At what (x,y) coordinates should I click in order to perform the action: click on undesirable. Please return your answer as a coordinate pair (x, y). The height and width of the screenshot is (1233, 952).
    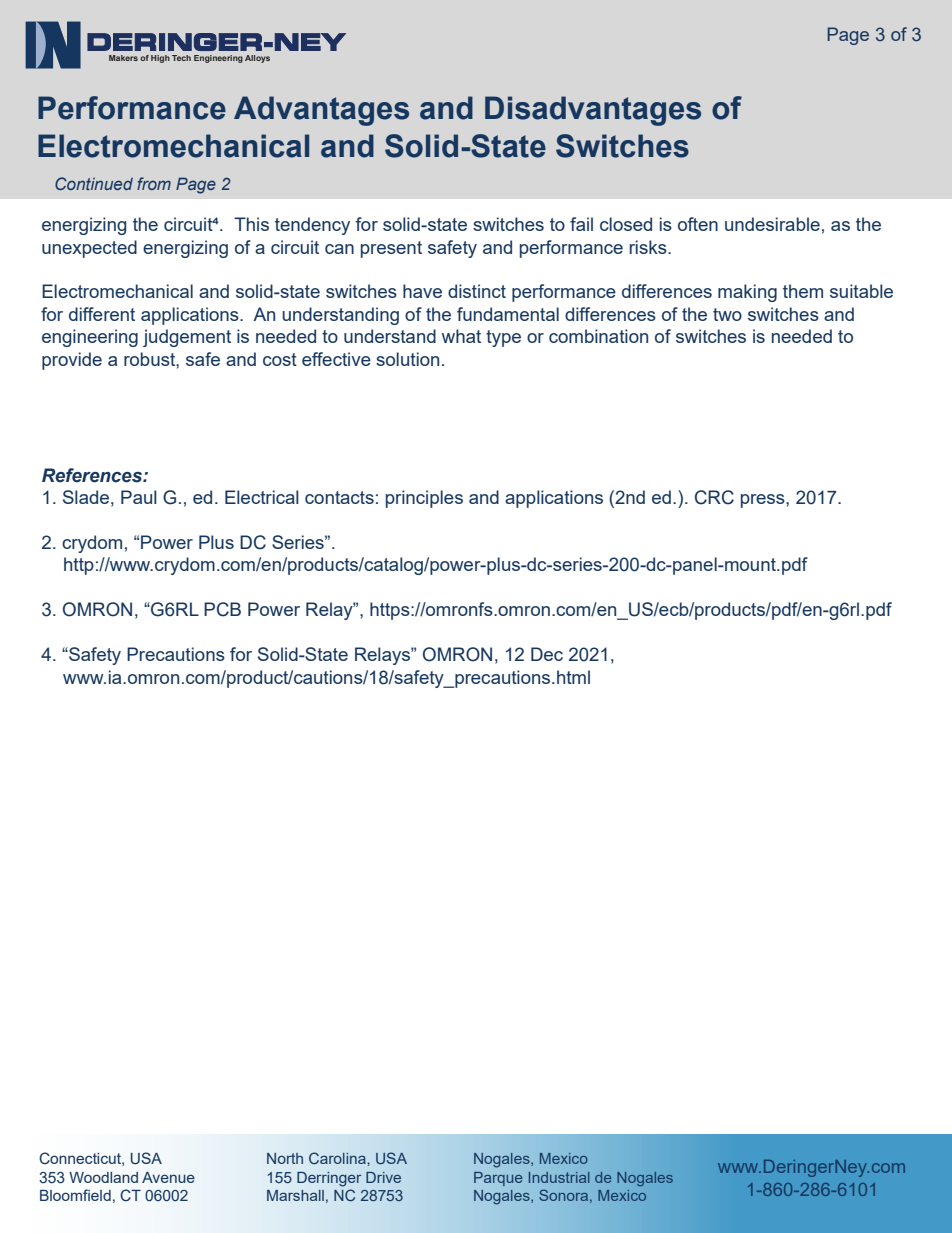
    Looking at the image, I should click on (772, 224).
